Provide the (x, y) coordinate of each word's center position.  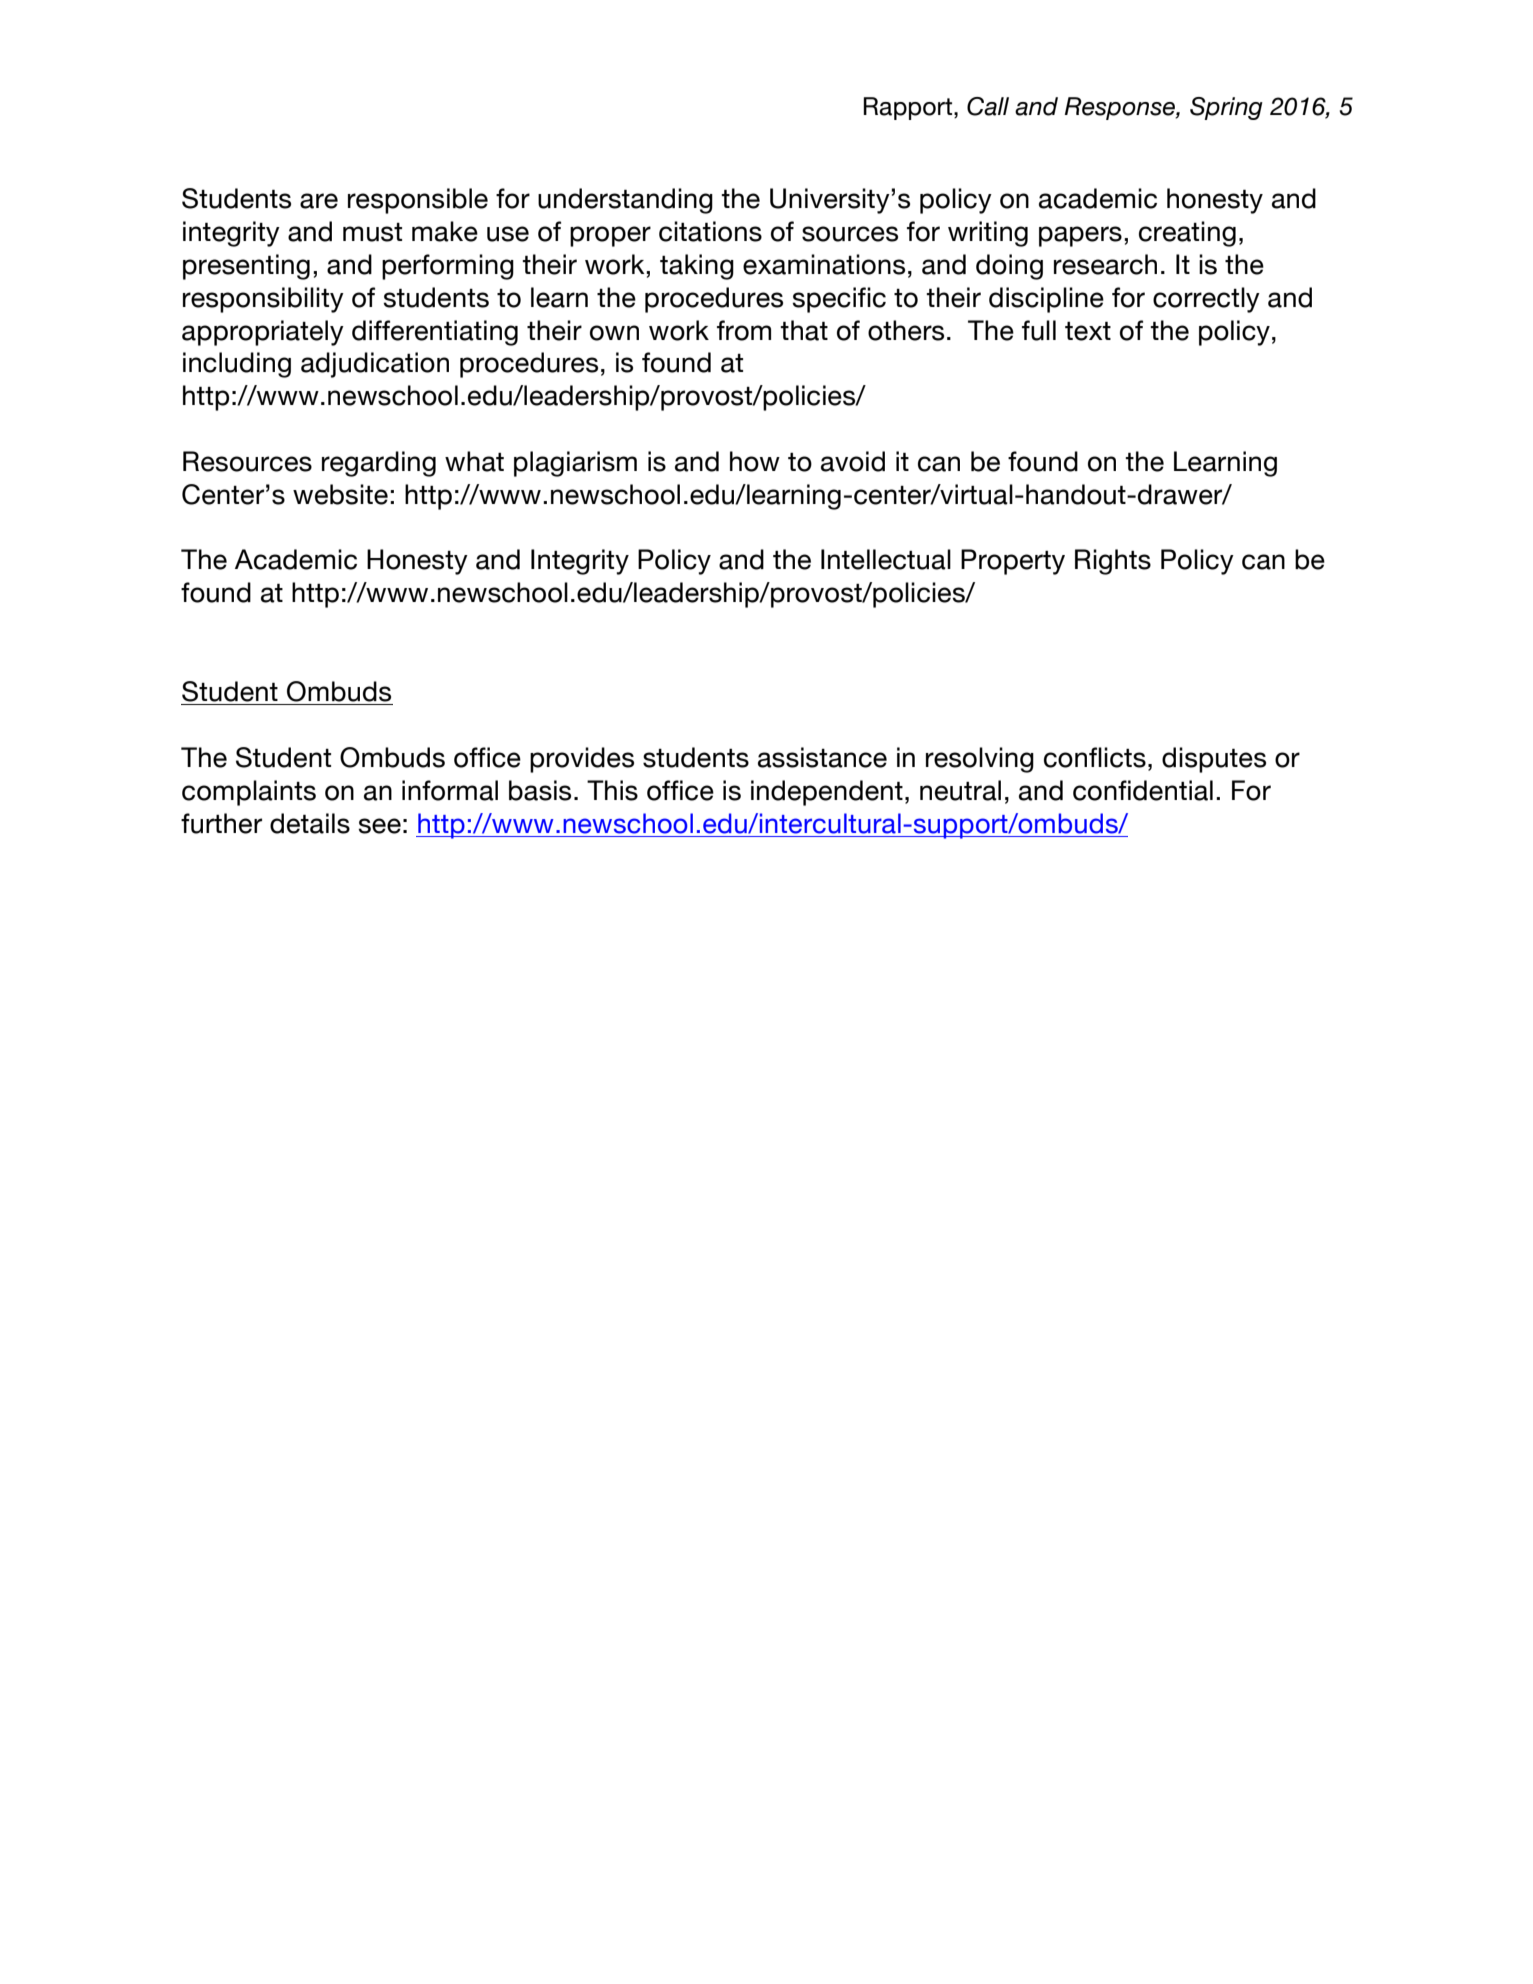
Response (1121, 108)
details (310, 823)
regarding (379, 464)
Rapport (909, 108)
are (319, 201)
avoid (853, 461)
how (755, 461)
